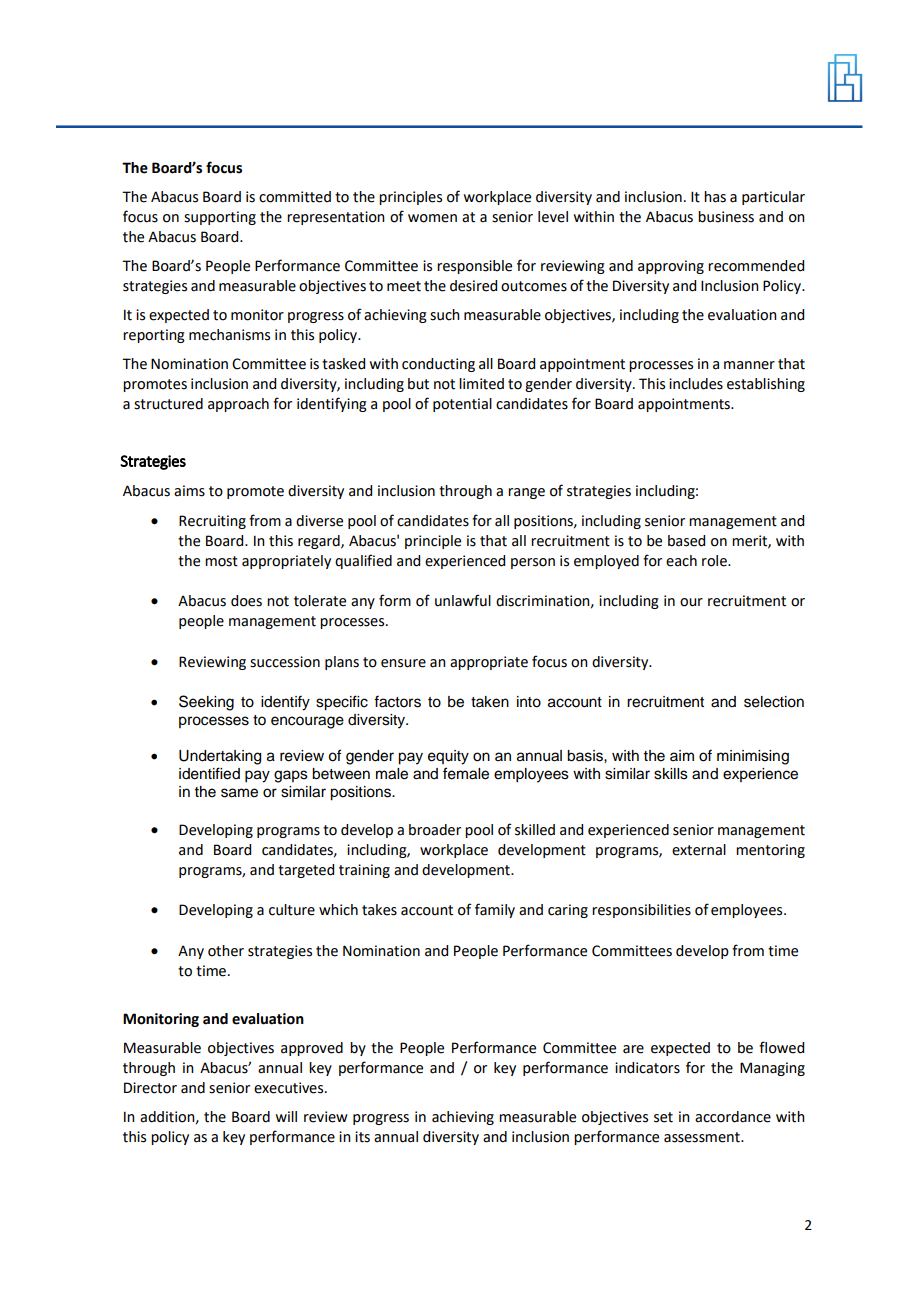  I want to click on business, so click(726, 217).
